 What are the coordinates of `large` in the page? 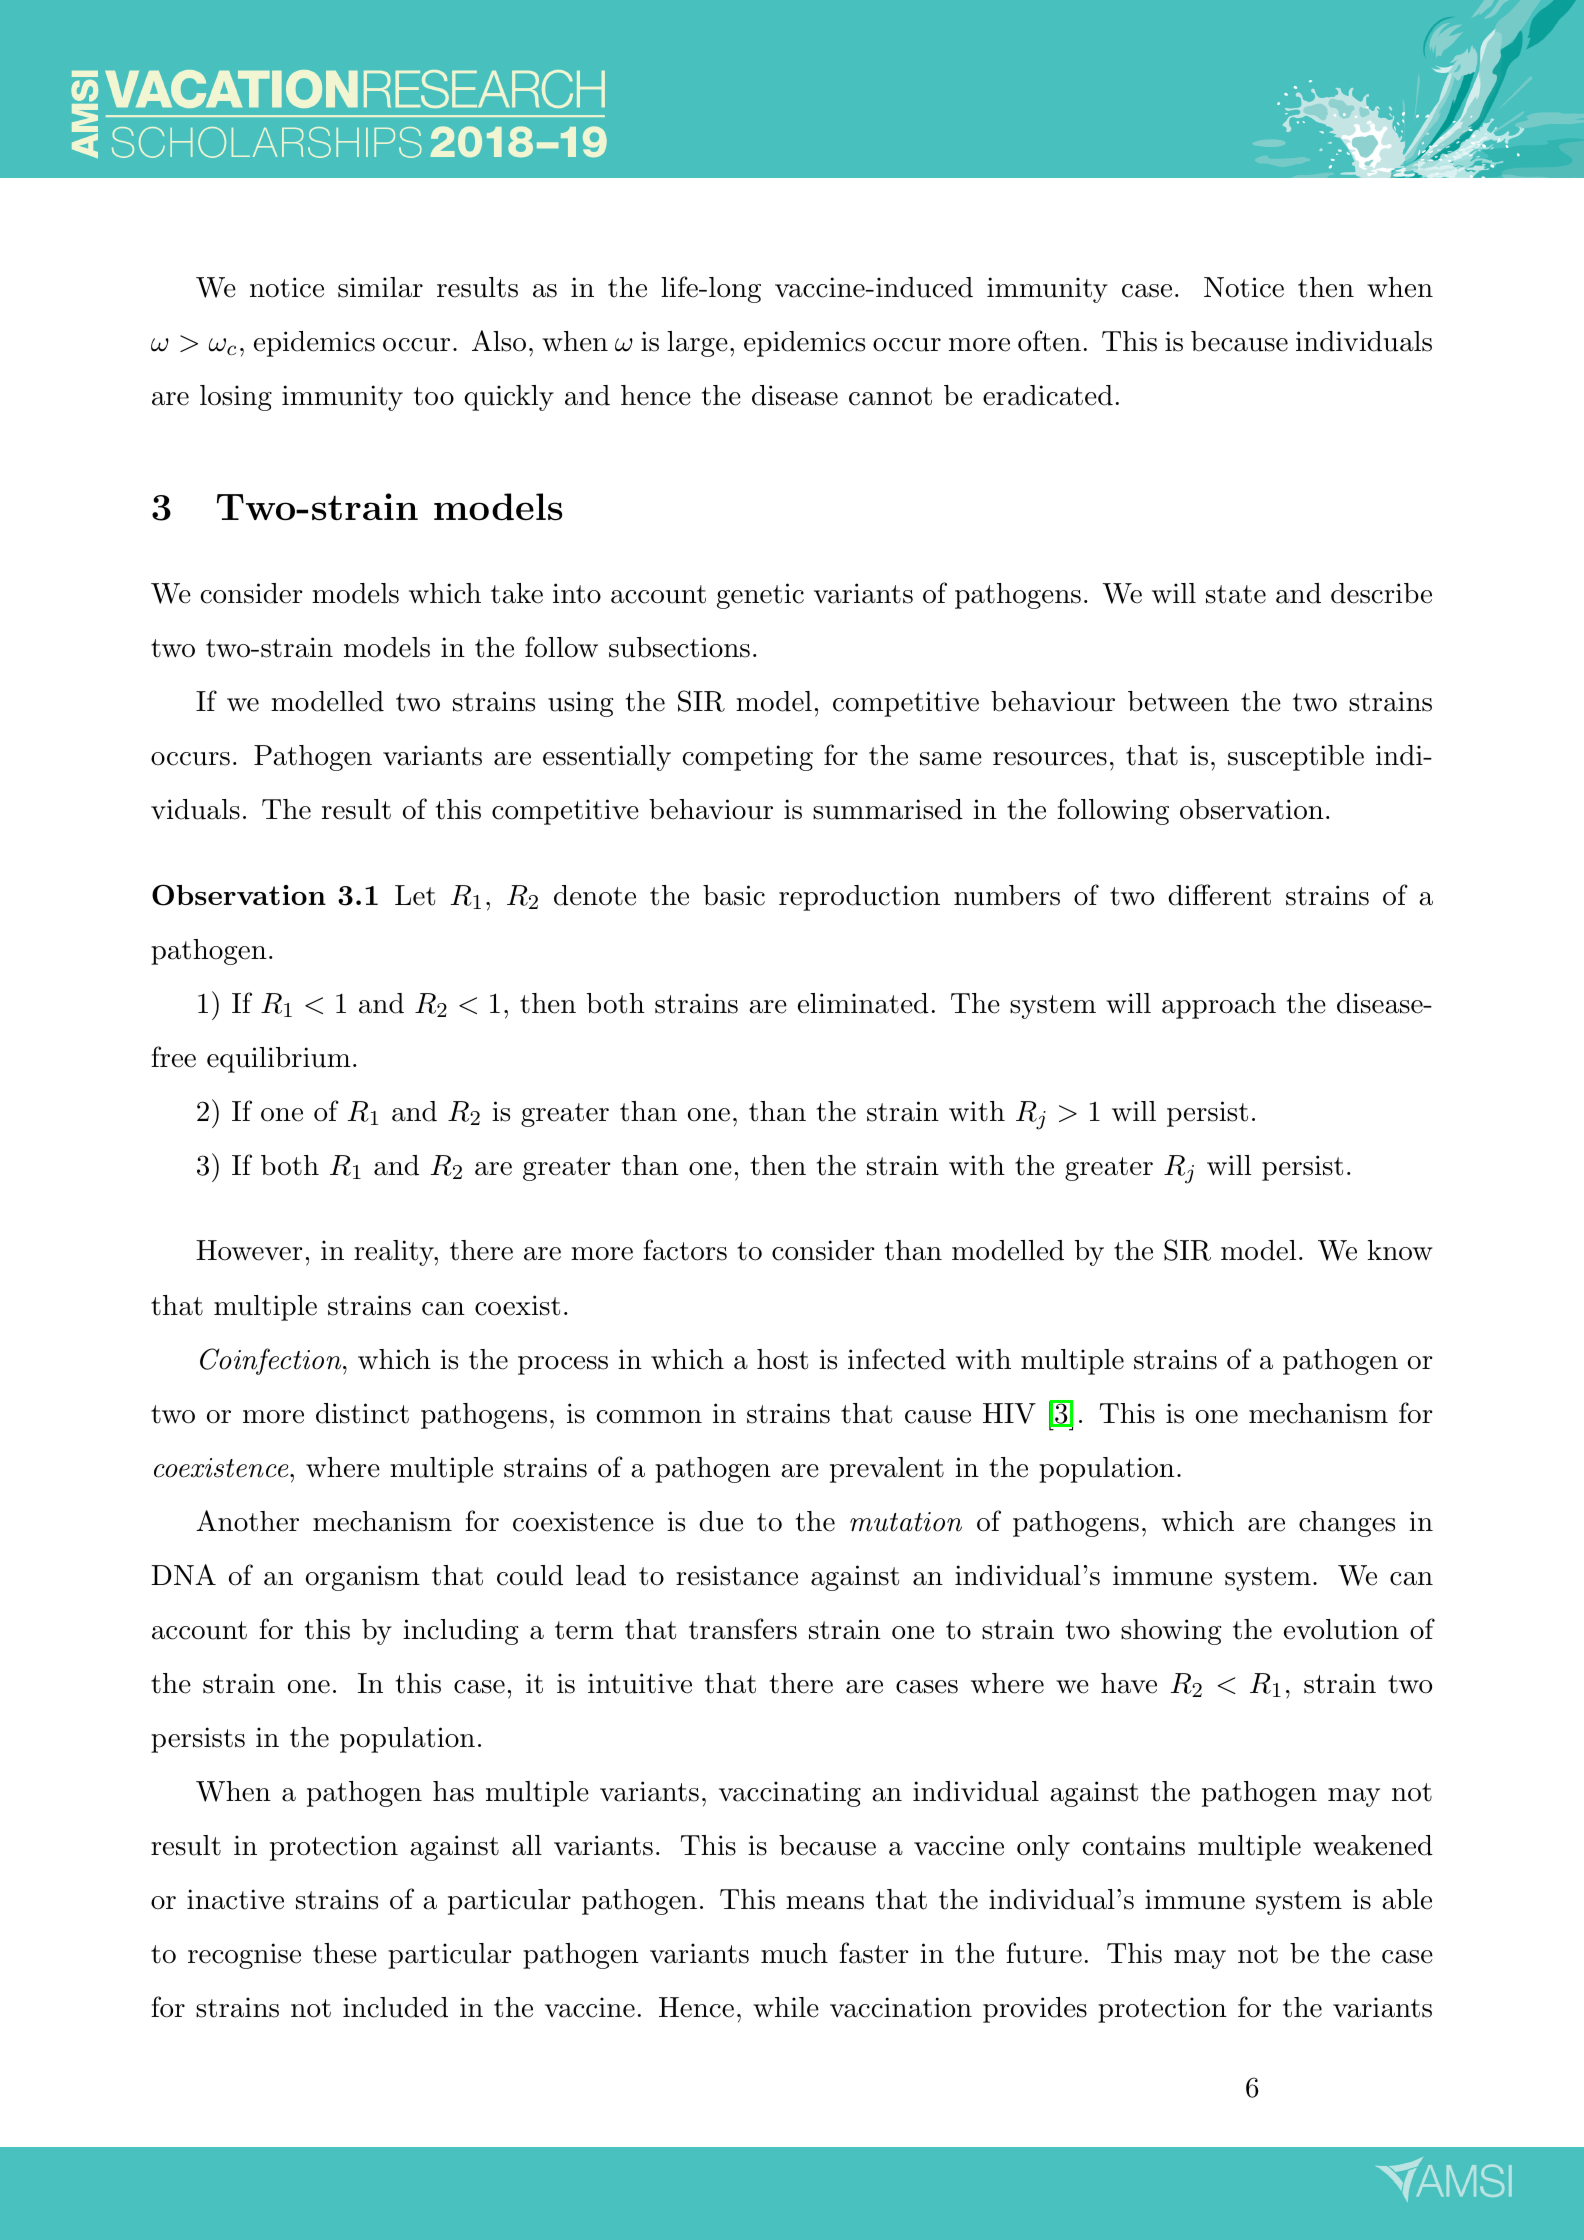 It's located at (697, 344).
